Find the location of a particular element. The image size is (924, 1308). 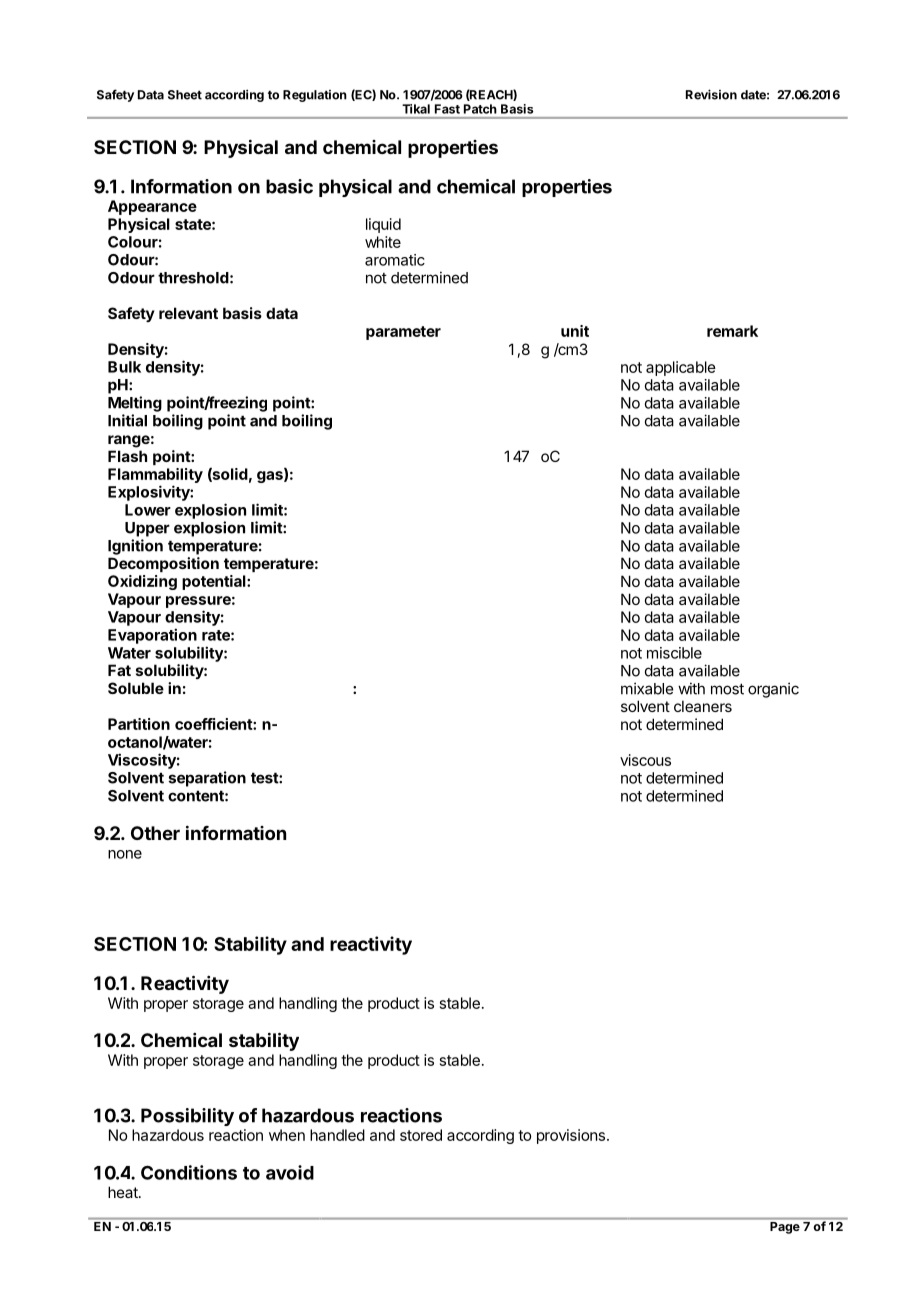

Sheet is located at coordinates (185, 95).
